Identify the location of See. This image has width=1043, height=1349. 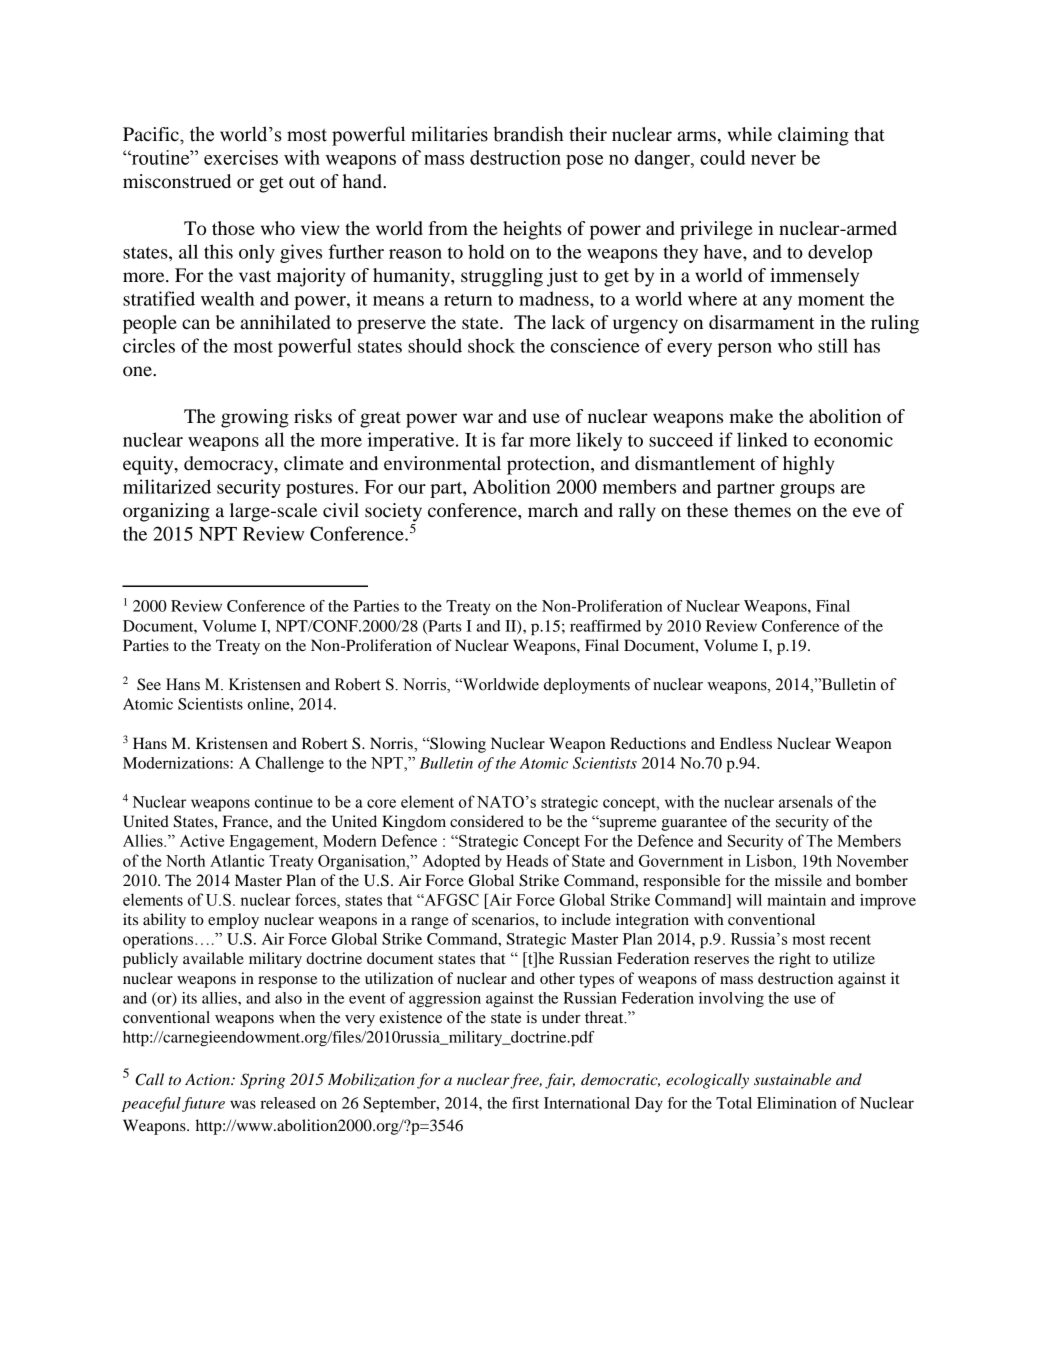
(149, 684).
